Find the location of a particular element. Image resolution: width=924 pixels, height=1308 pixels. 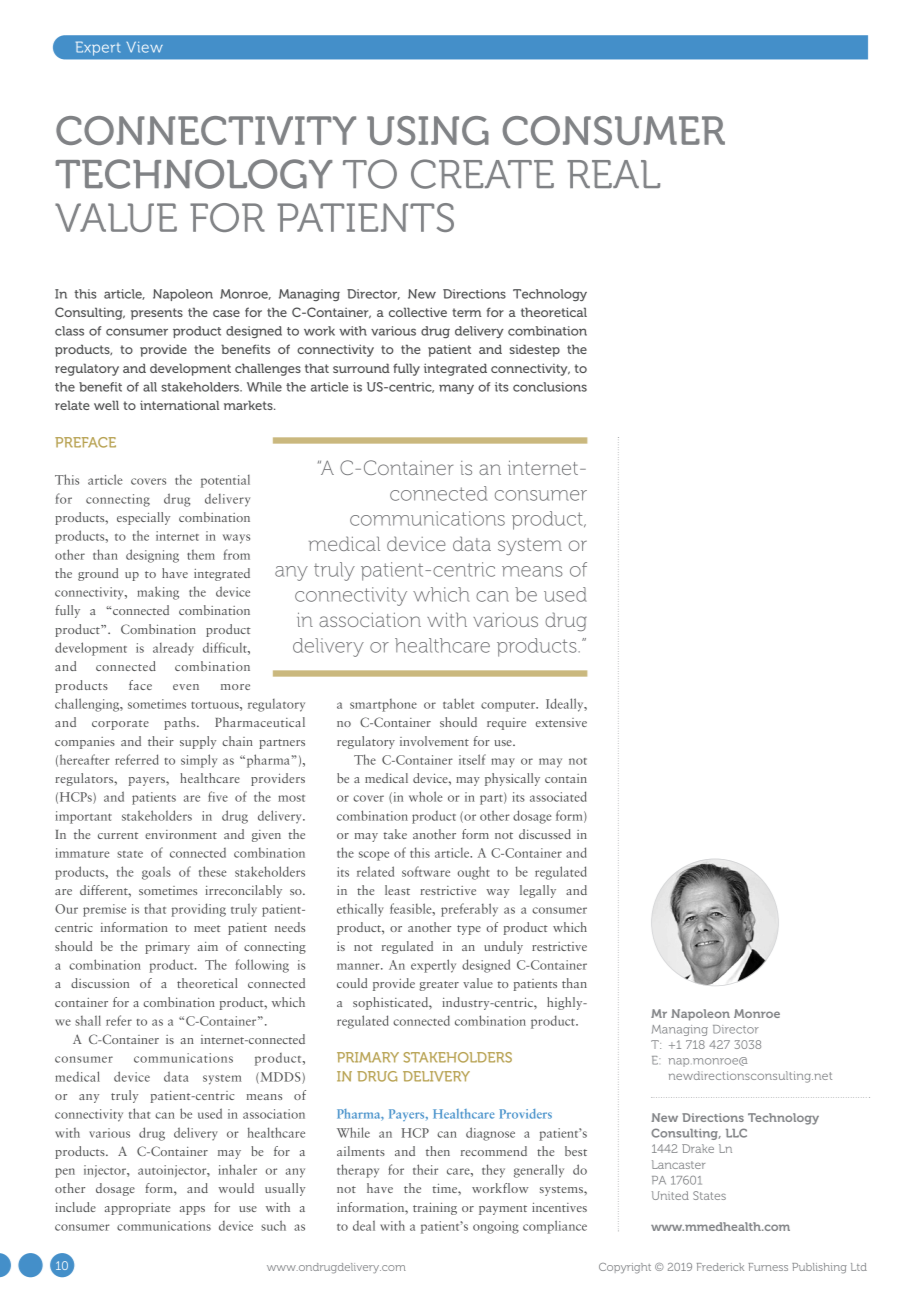

conclusions is located at coordinates (550, 387).
